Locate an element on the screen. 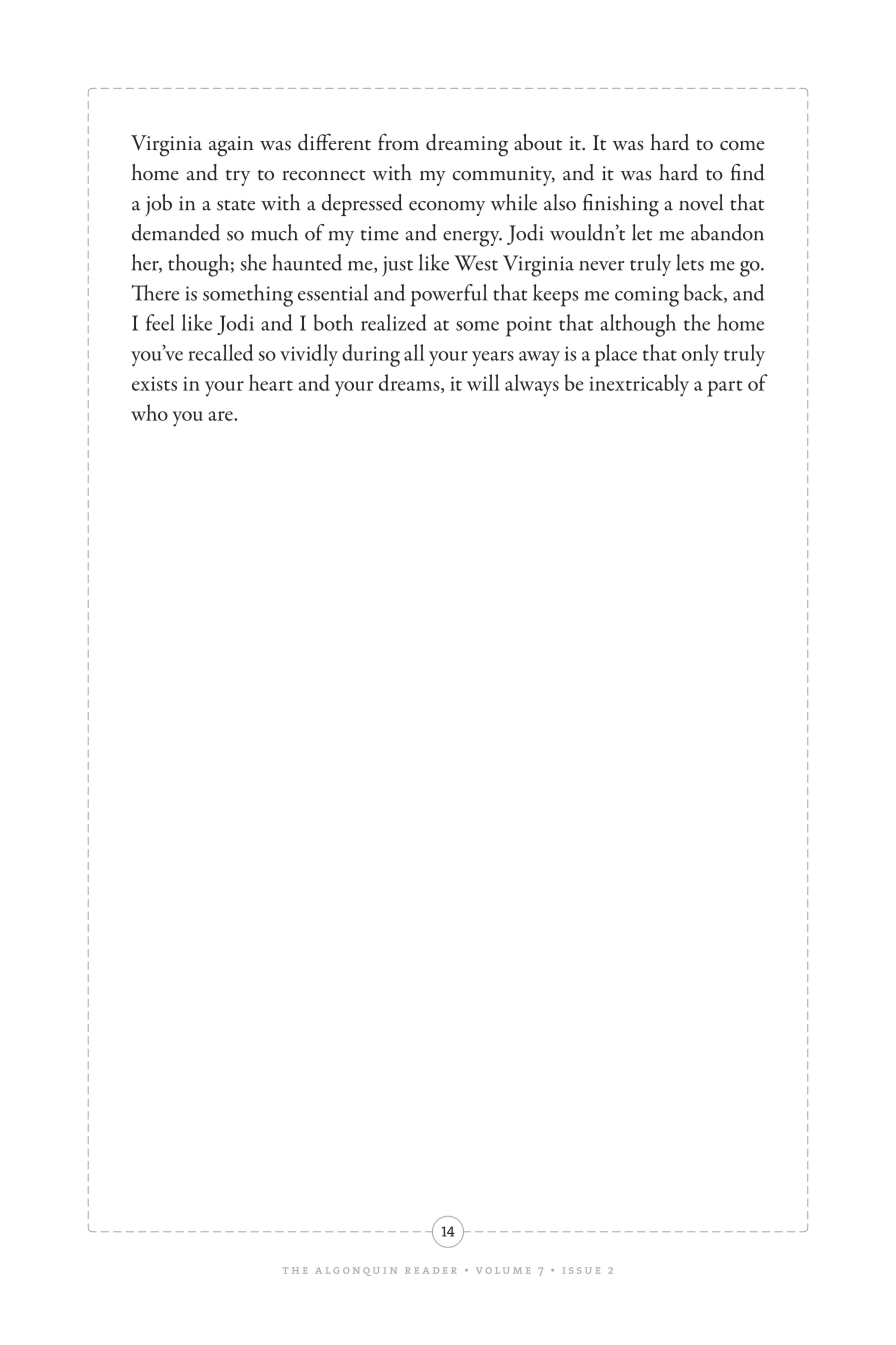 This screenshot has width=896, height=1345. algonquin is located at coordinates (356, 1271).
